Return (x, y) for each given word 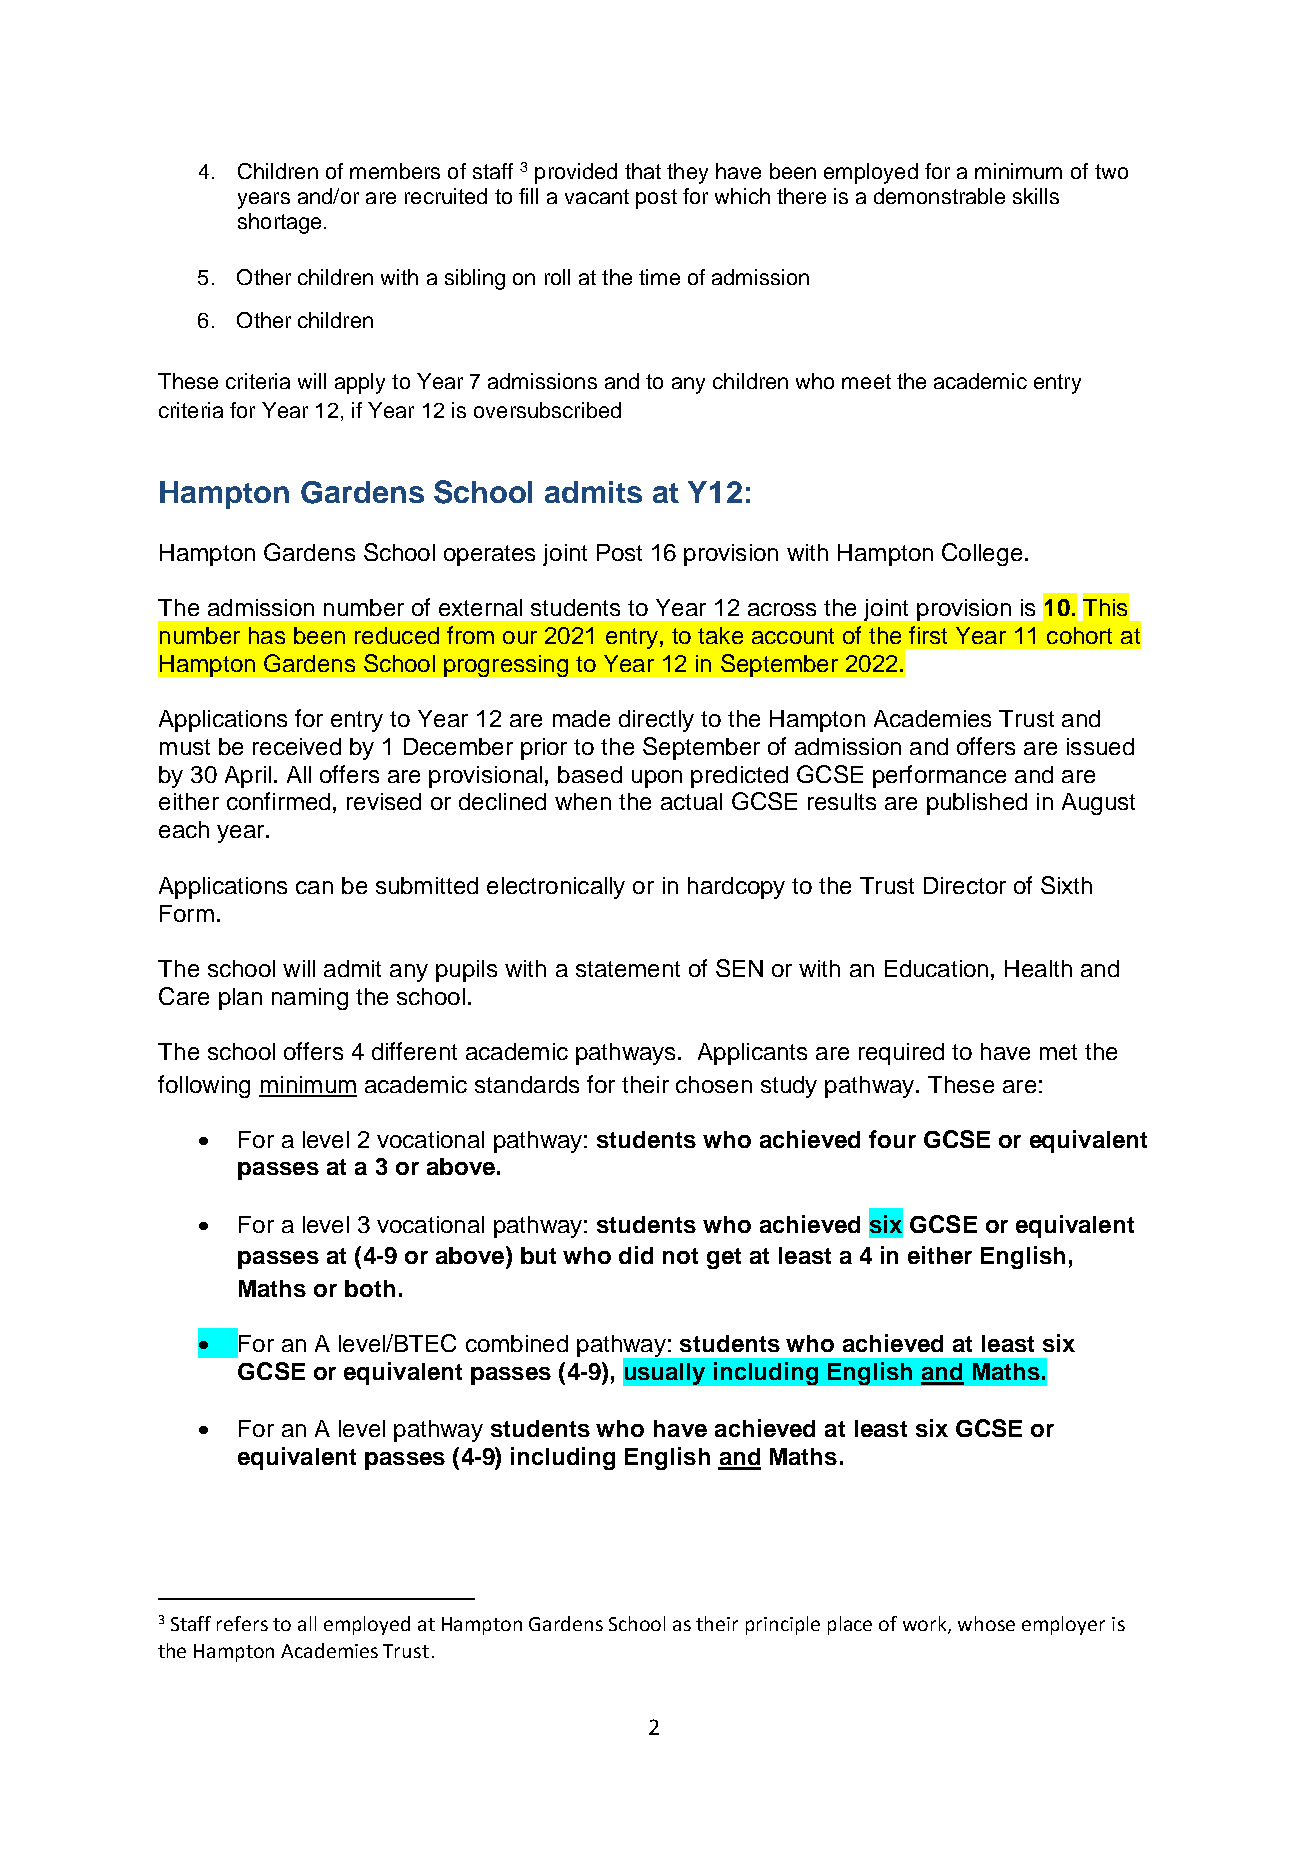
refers (242, 1623)
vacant (597, 196)
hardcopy (736, 888)
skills (1036, 196)
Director (965, 885)
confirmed (278, 801)
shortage (279, 223)
